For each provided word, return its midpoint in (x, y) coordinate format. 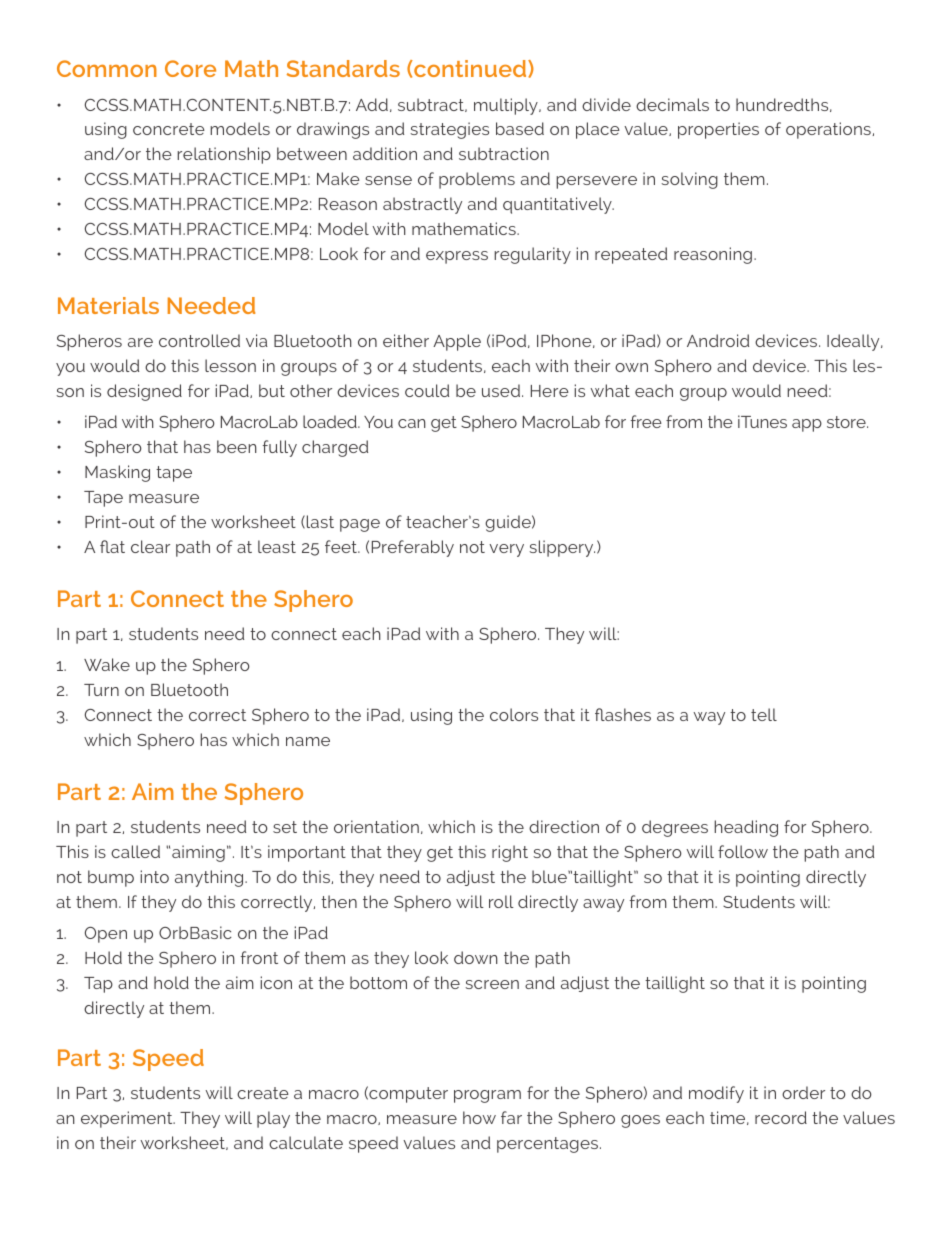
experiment (128, 1119)
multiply (507, 106)
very (506, 550)
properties (718, 130)
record (781, 1117)
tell (764, 714)
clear (150, 546)
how (479, 1117)
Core (190, 68)
